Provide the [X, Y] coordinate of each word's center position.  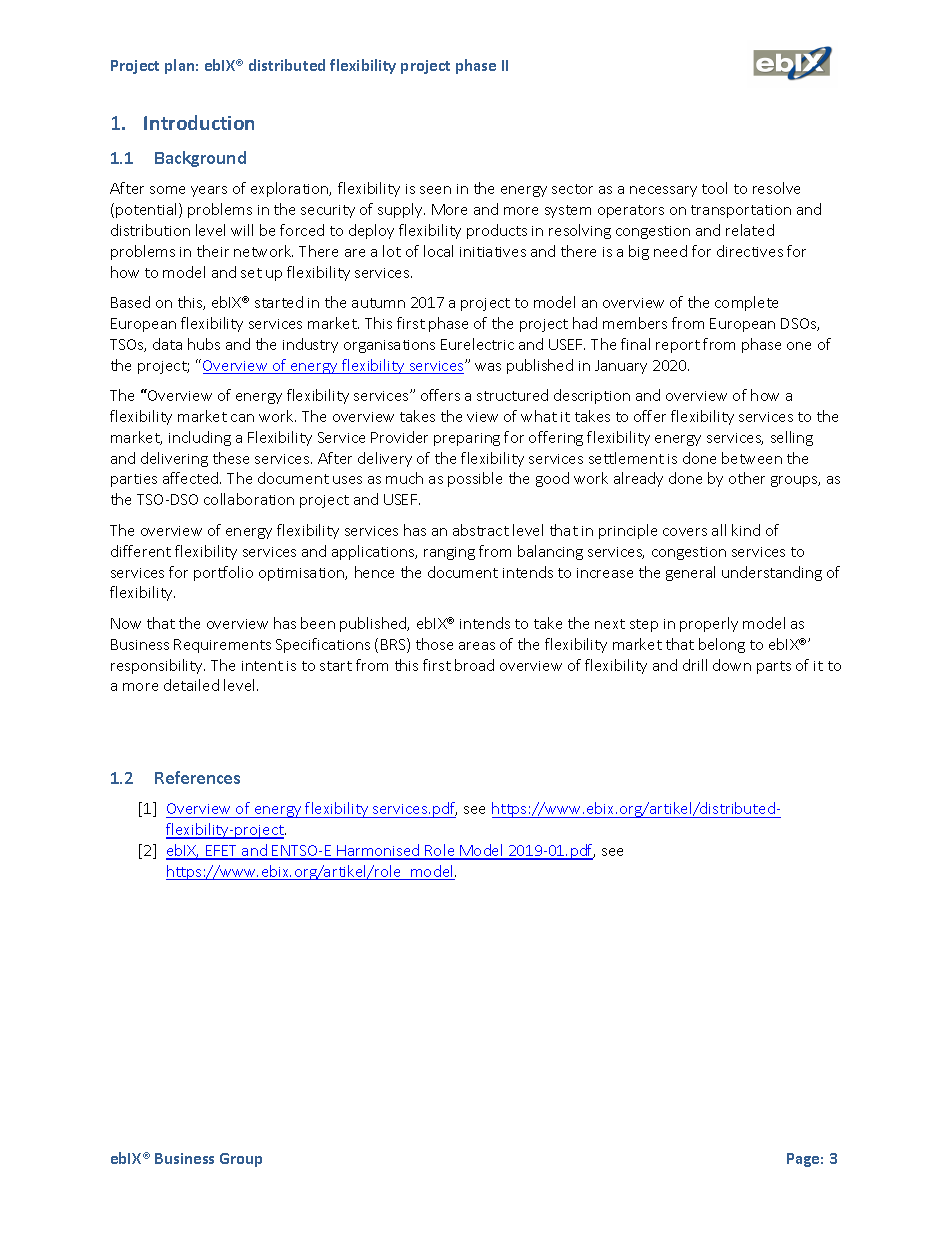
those [434, 644]
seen [435, 190]
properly [709, 624]
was [488, 367]
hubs [204, 344]
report [678, 346]
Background [200, 159]
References [197, 777]
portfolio [223, 573]
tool [714, 188]
